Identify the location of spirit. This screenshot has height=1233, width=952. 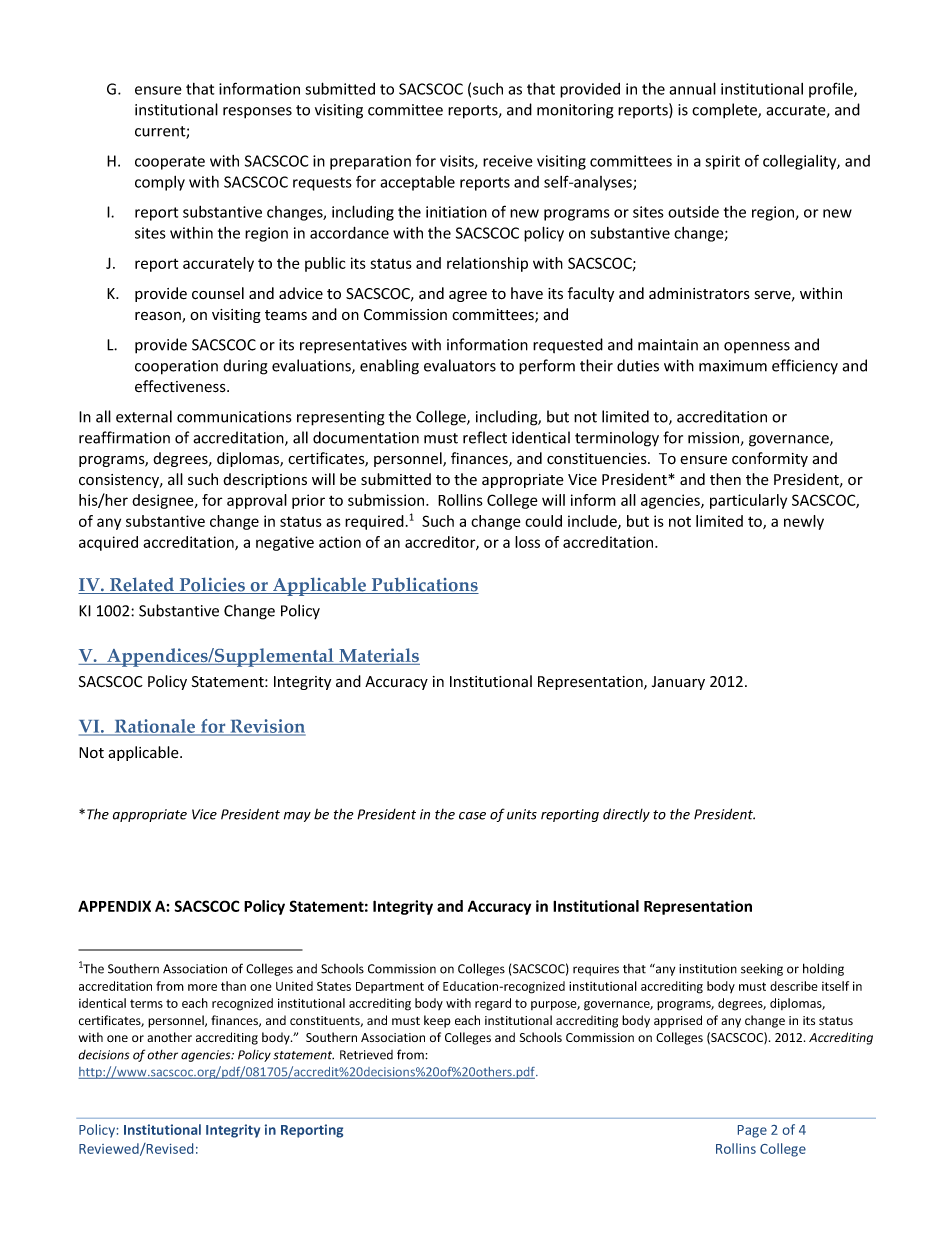
(722, 162).
